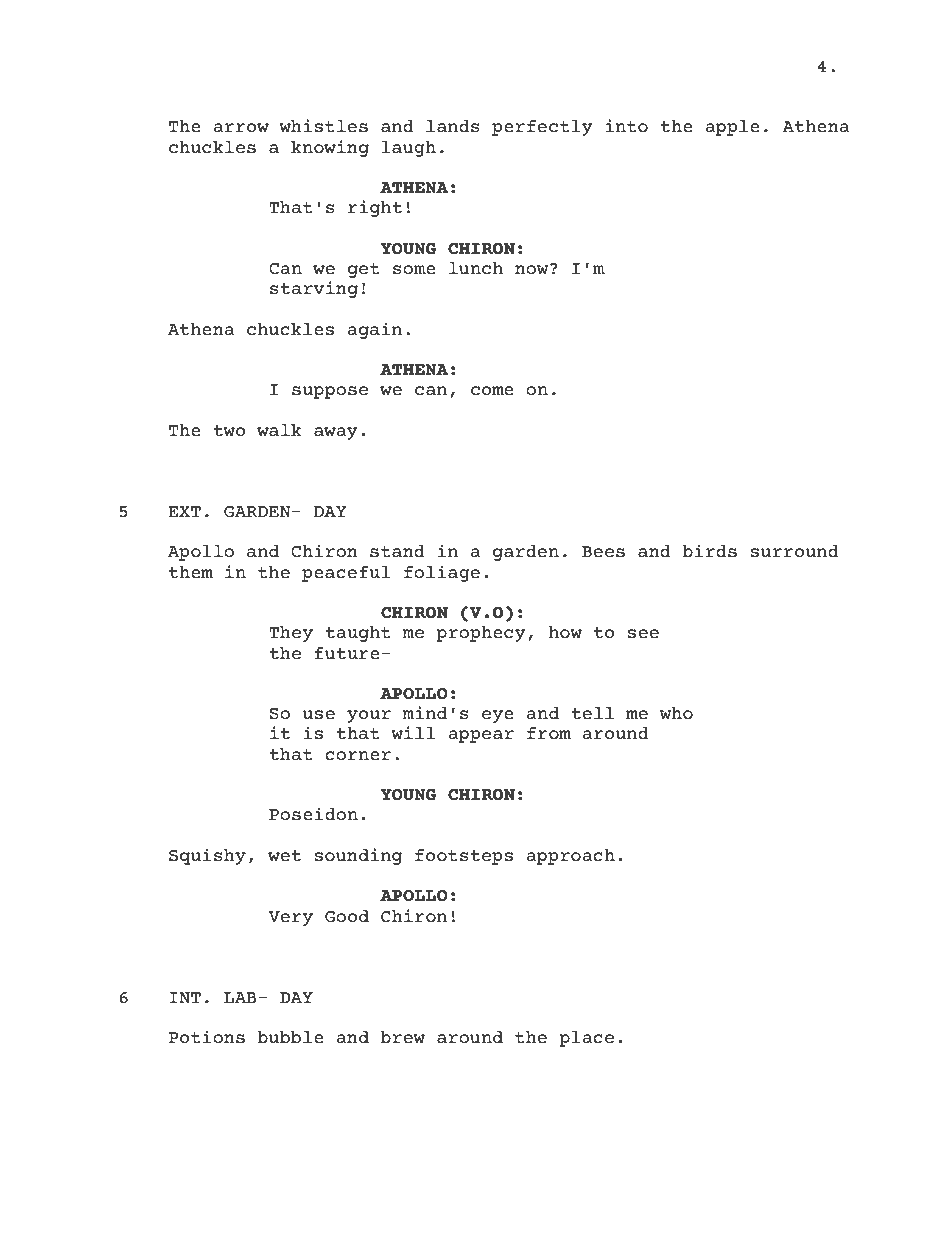 The height and width of the screenshot is (1233, 952). I want to click on lands, so click(453, 126).
